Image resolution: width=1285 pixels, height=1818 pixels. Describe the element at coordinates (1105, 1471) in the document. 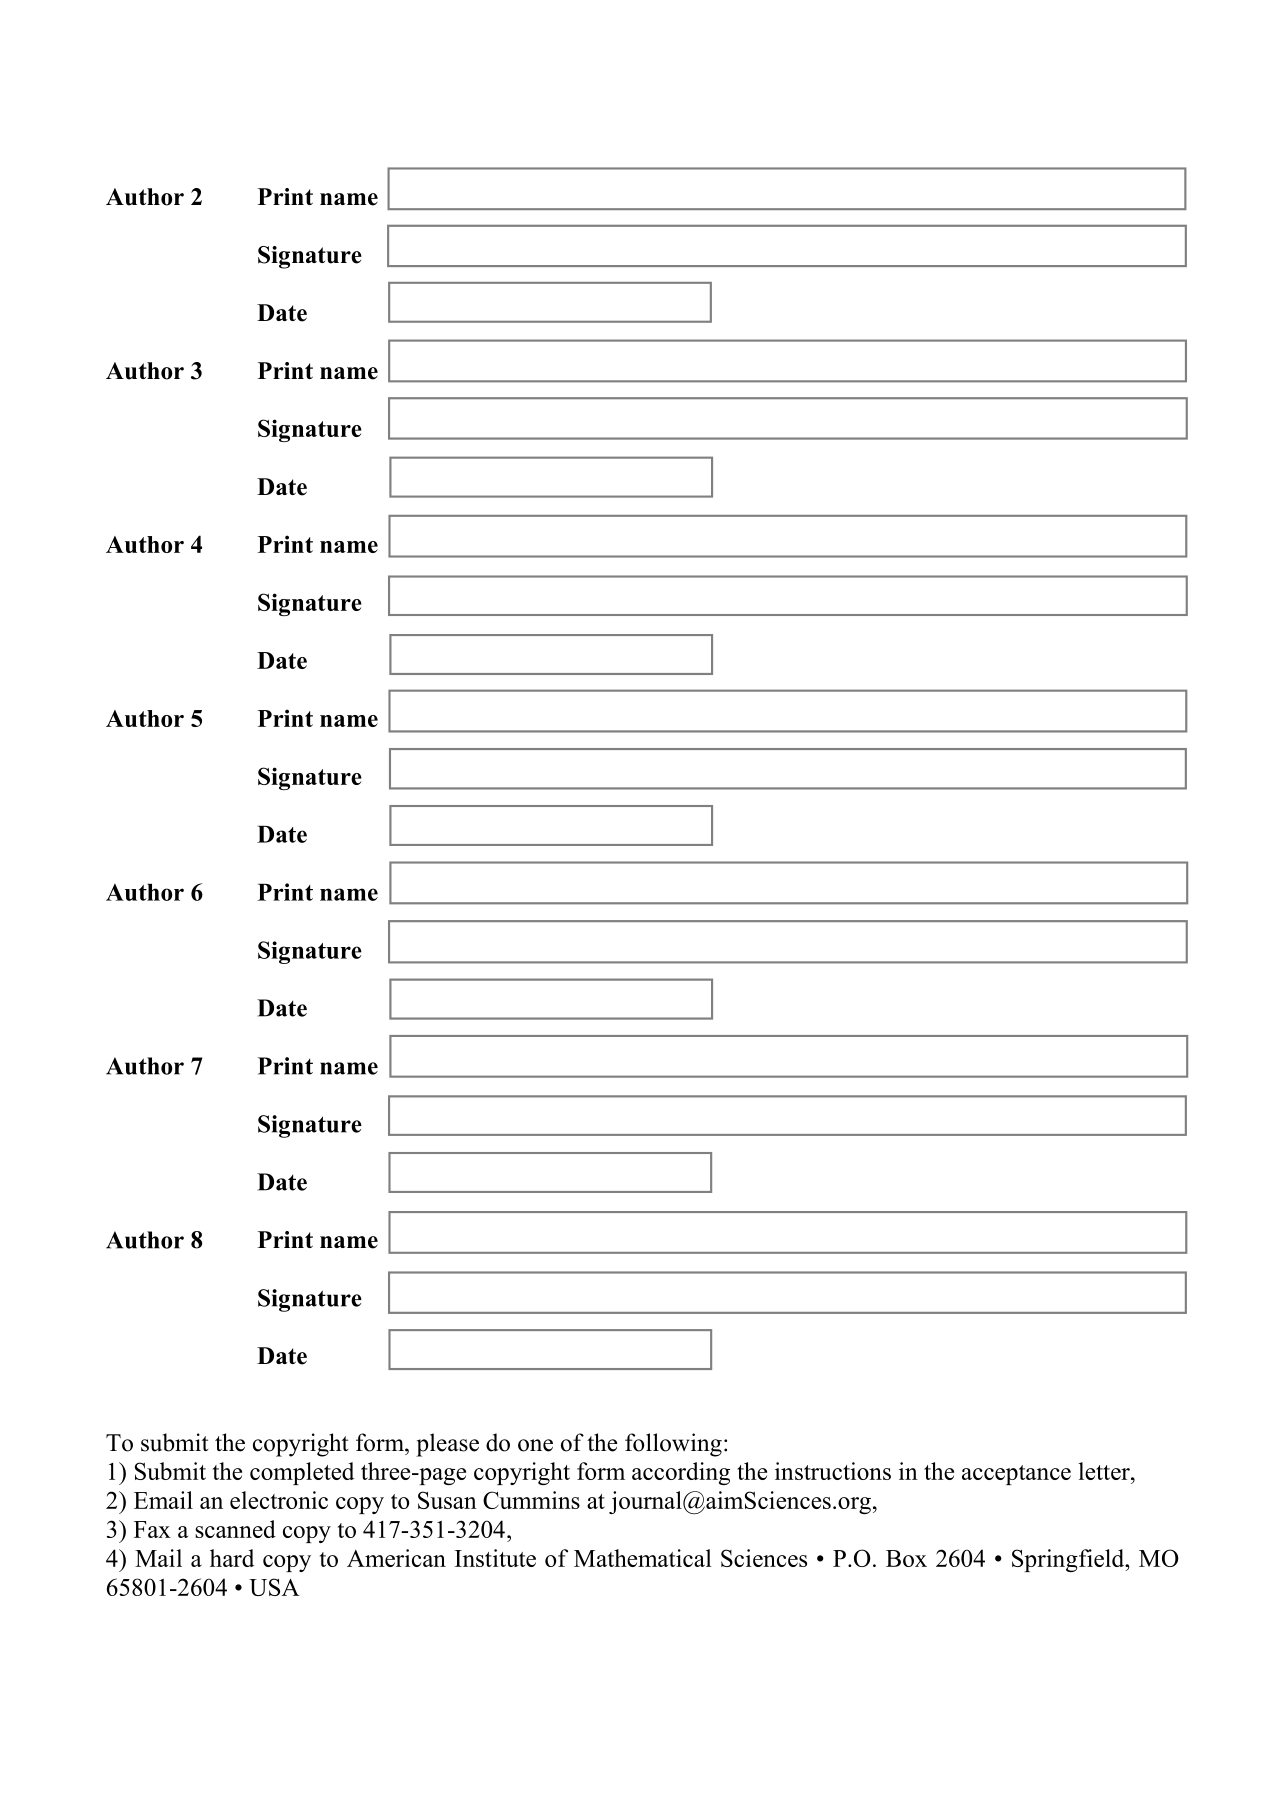

I see `letter` at that location.
